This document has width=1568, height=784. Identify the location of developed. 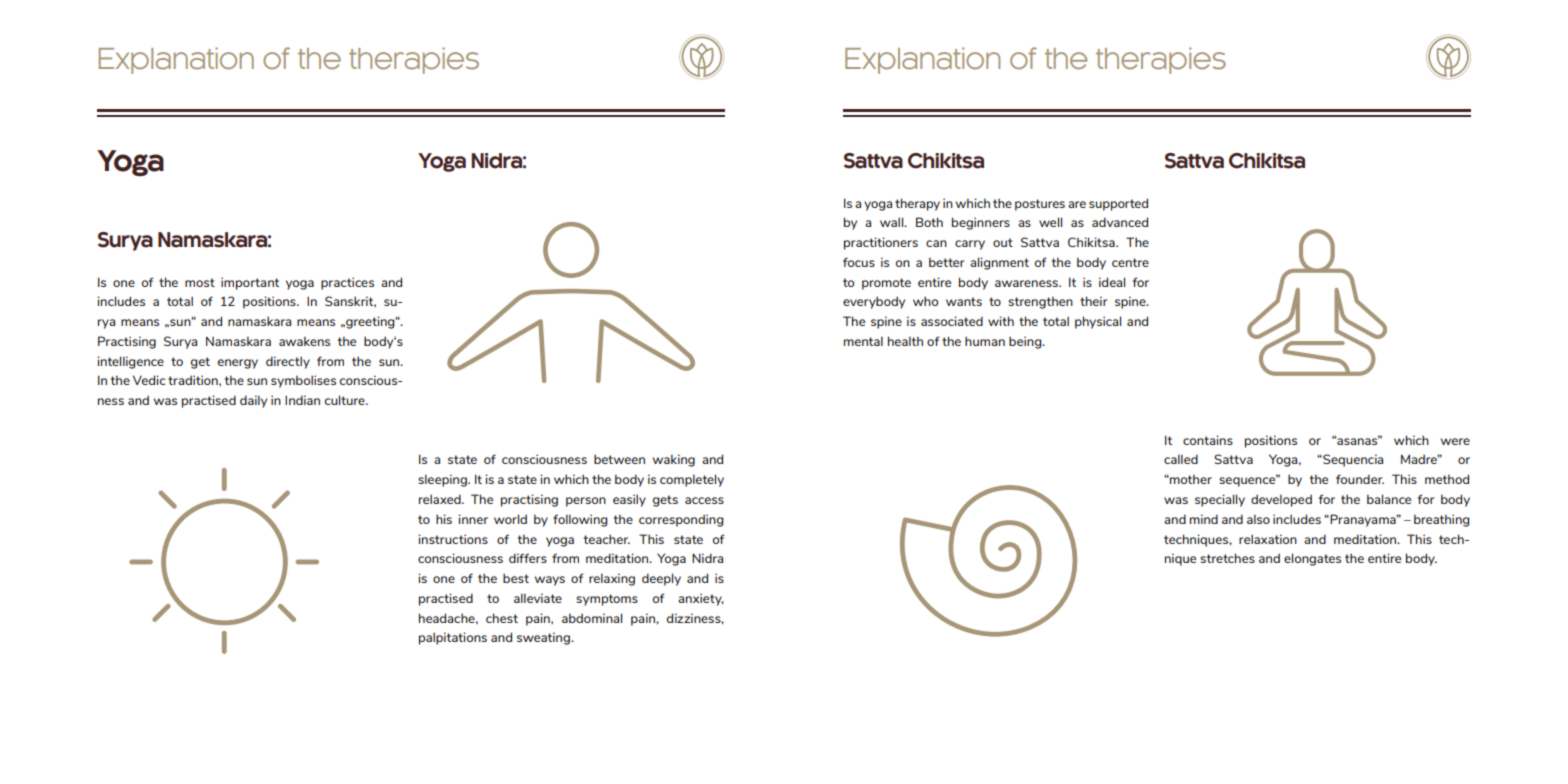
(1281, 500).
